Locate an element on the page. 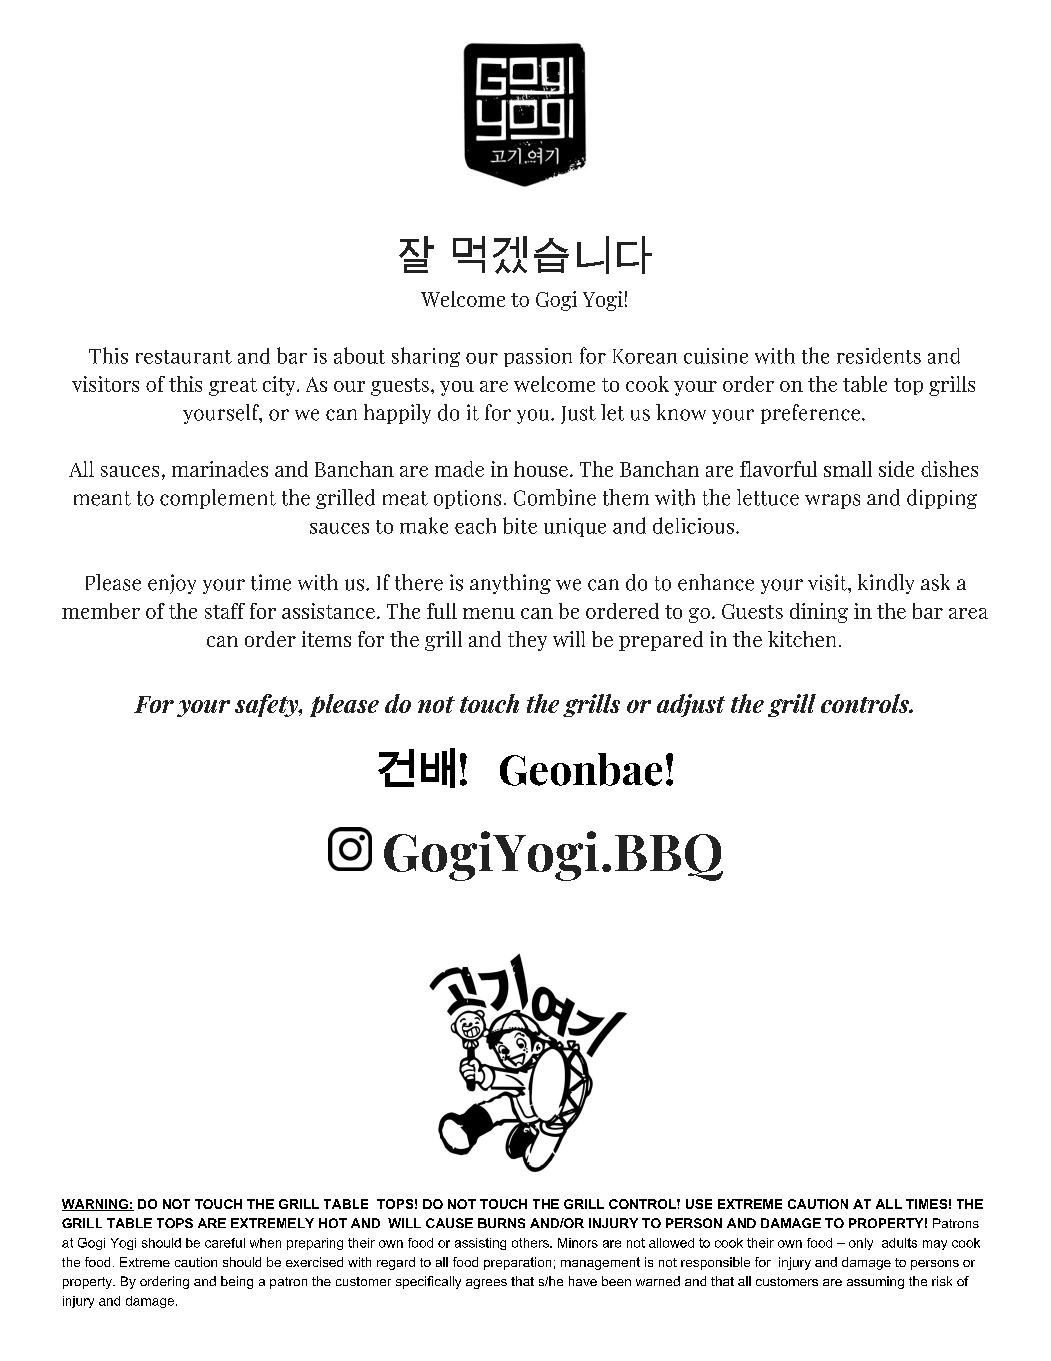  staff is located at coordinates (225, 611).
